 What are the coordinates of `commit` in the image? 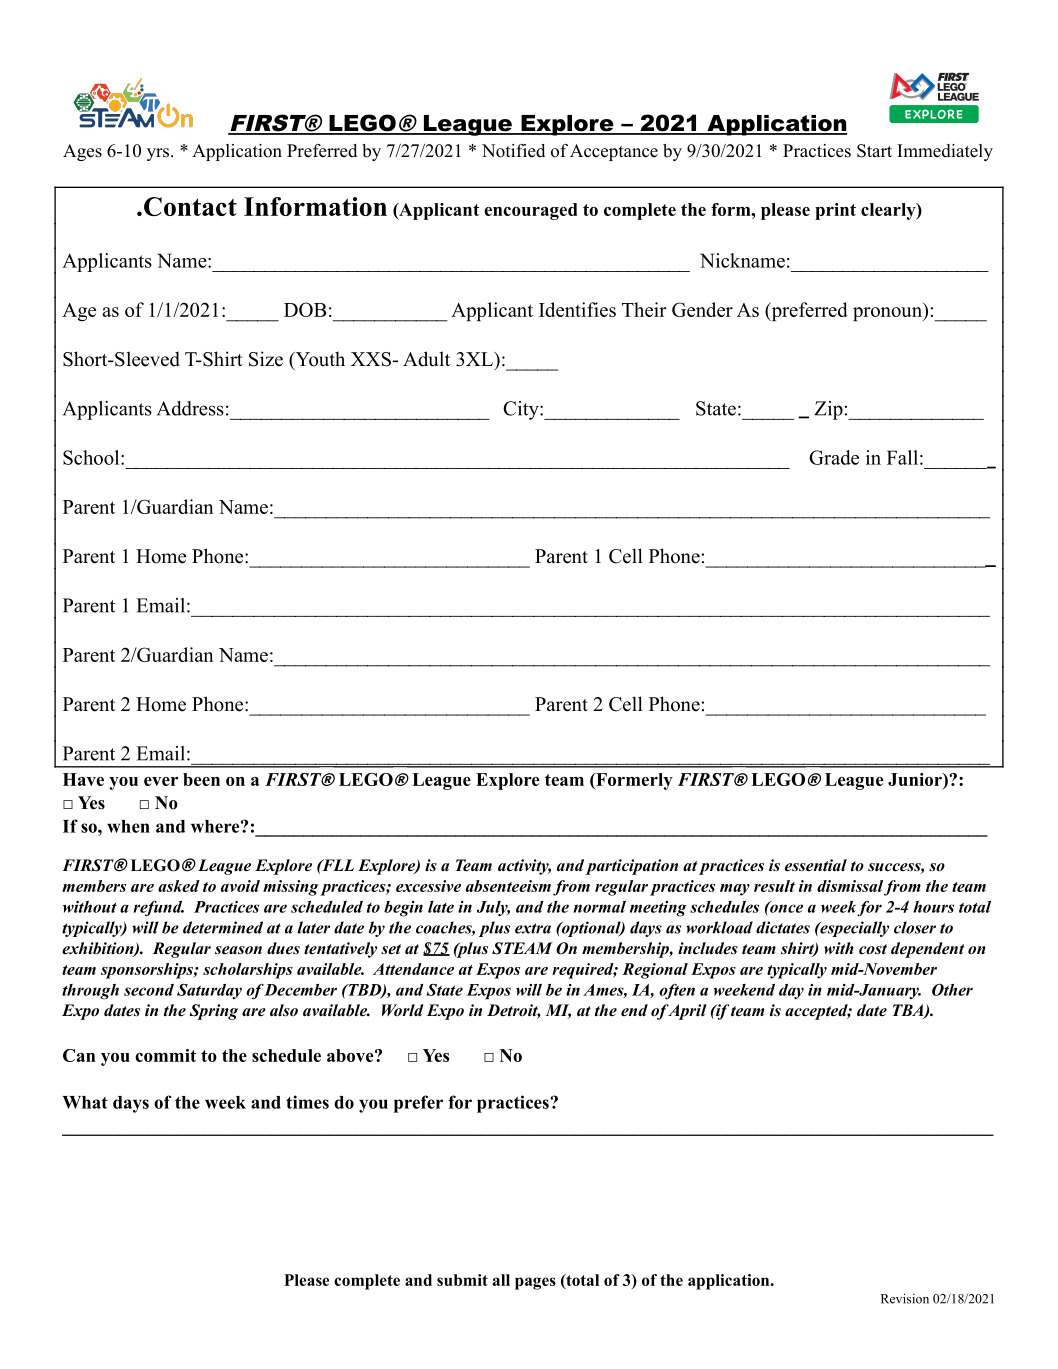 It's located at (165, 1055).
